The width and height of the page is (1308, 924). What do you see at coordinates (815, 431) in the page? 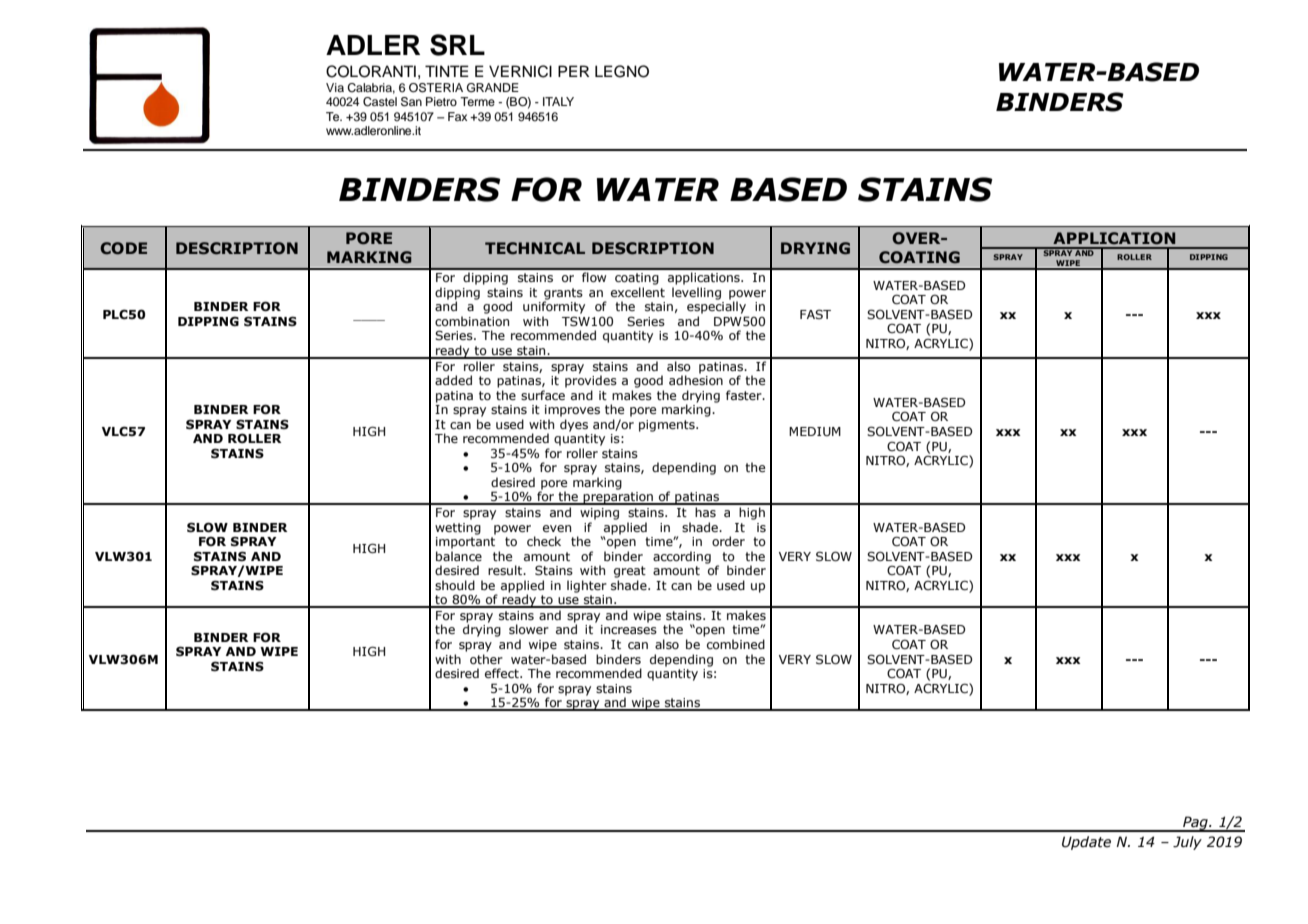
I see `MEDIUM` at bounding box center [815, 431].
